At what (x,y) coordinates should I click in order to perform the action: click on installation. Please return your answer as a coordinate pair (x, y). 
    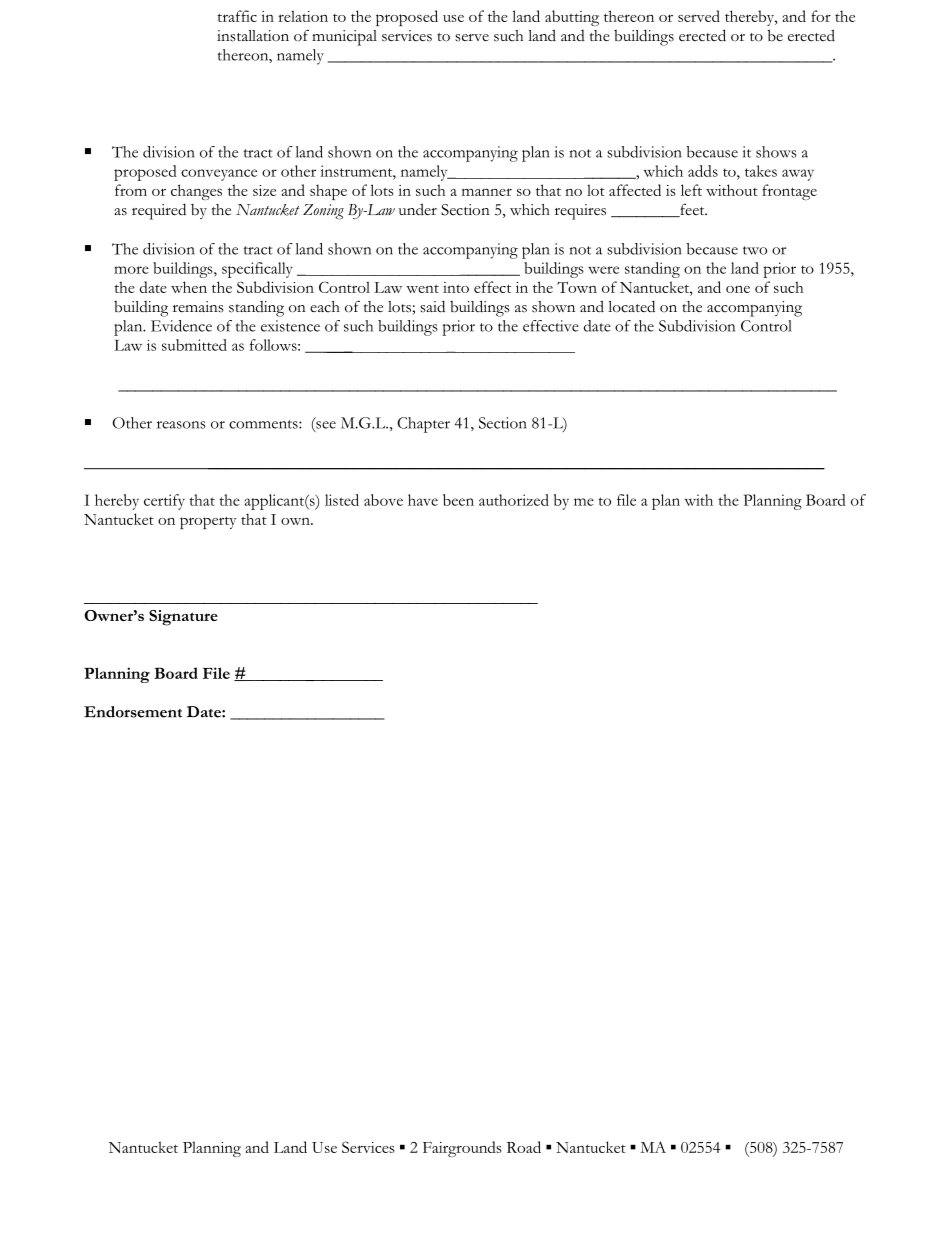
    Looking at the image, I should click on (253, 36).
